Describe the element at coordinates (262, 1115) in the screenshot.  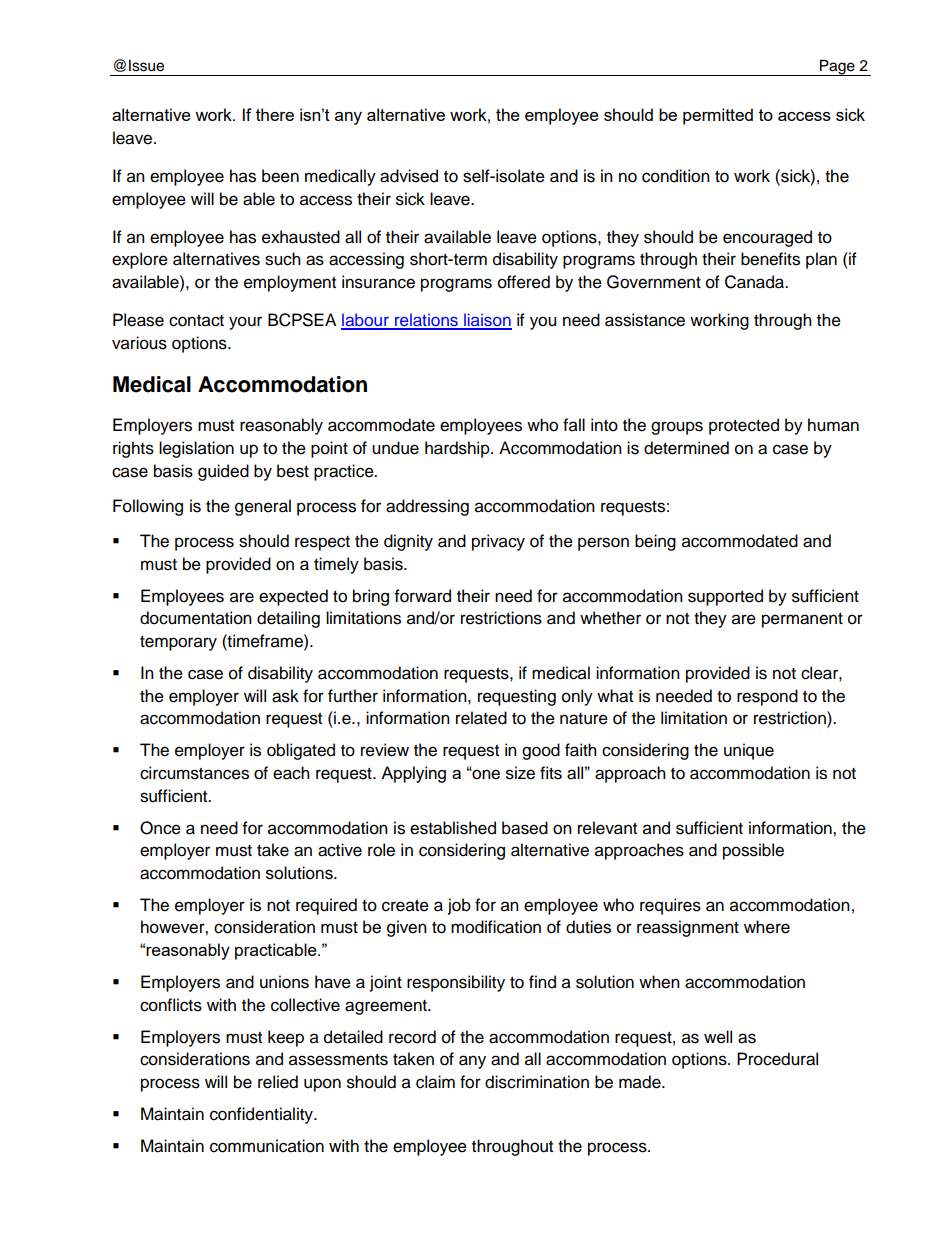
I see `confidentiality` at that location.
